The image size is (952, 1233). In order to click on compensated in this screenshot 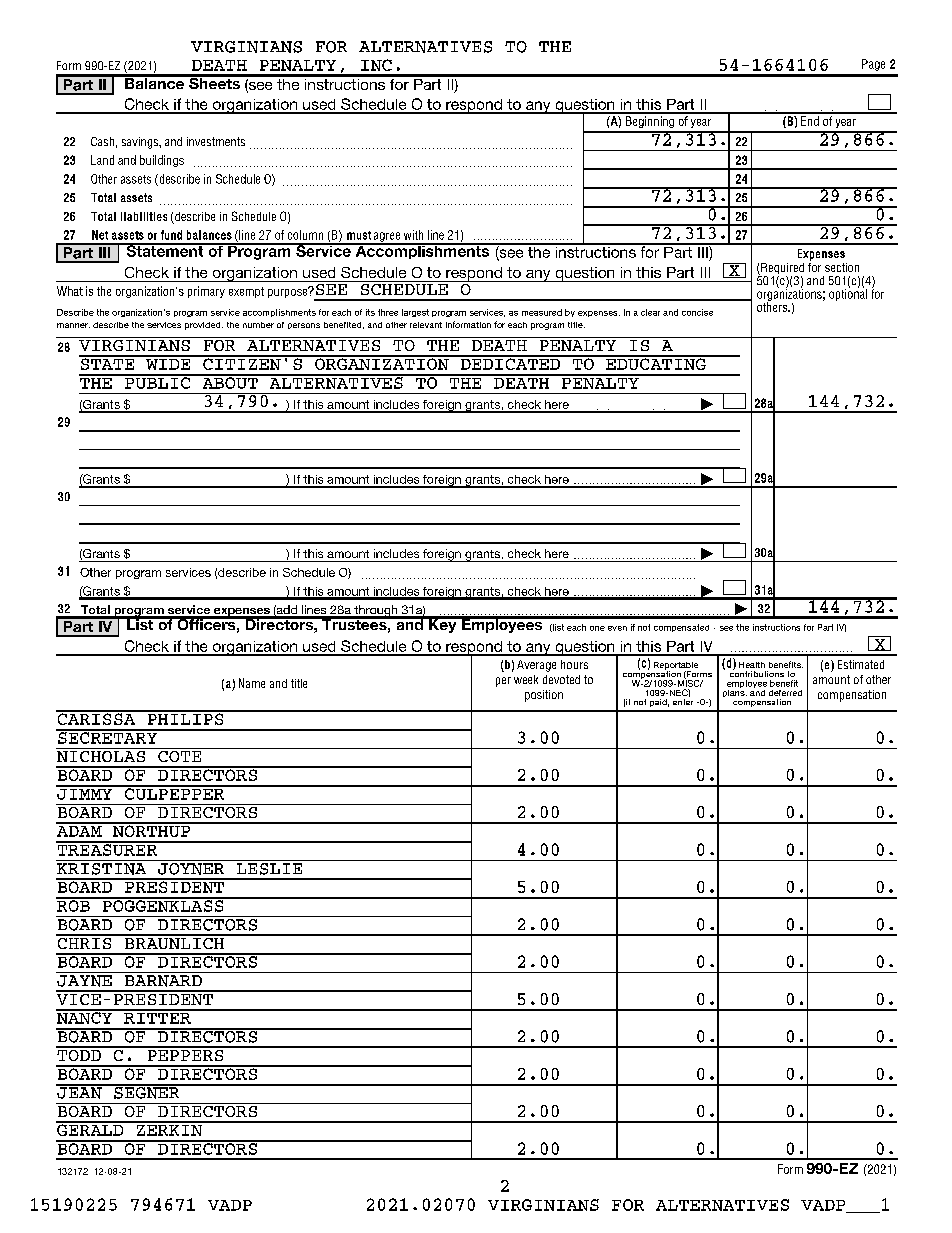, I will do `click(681, 628)`.
